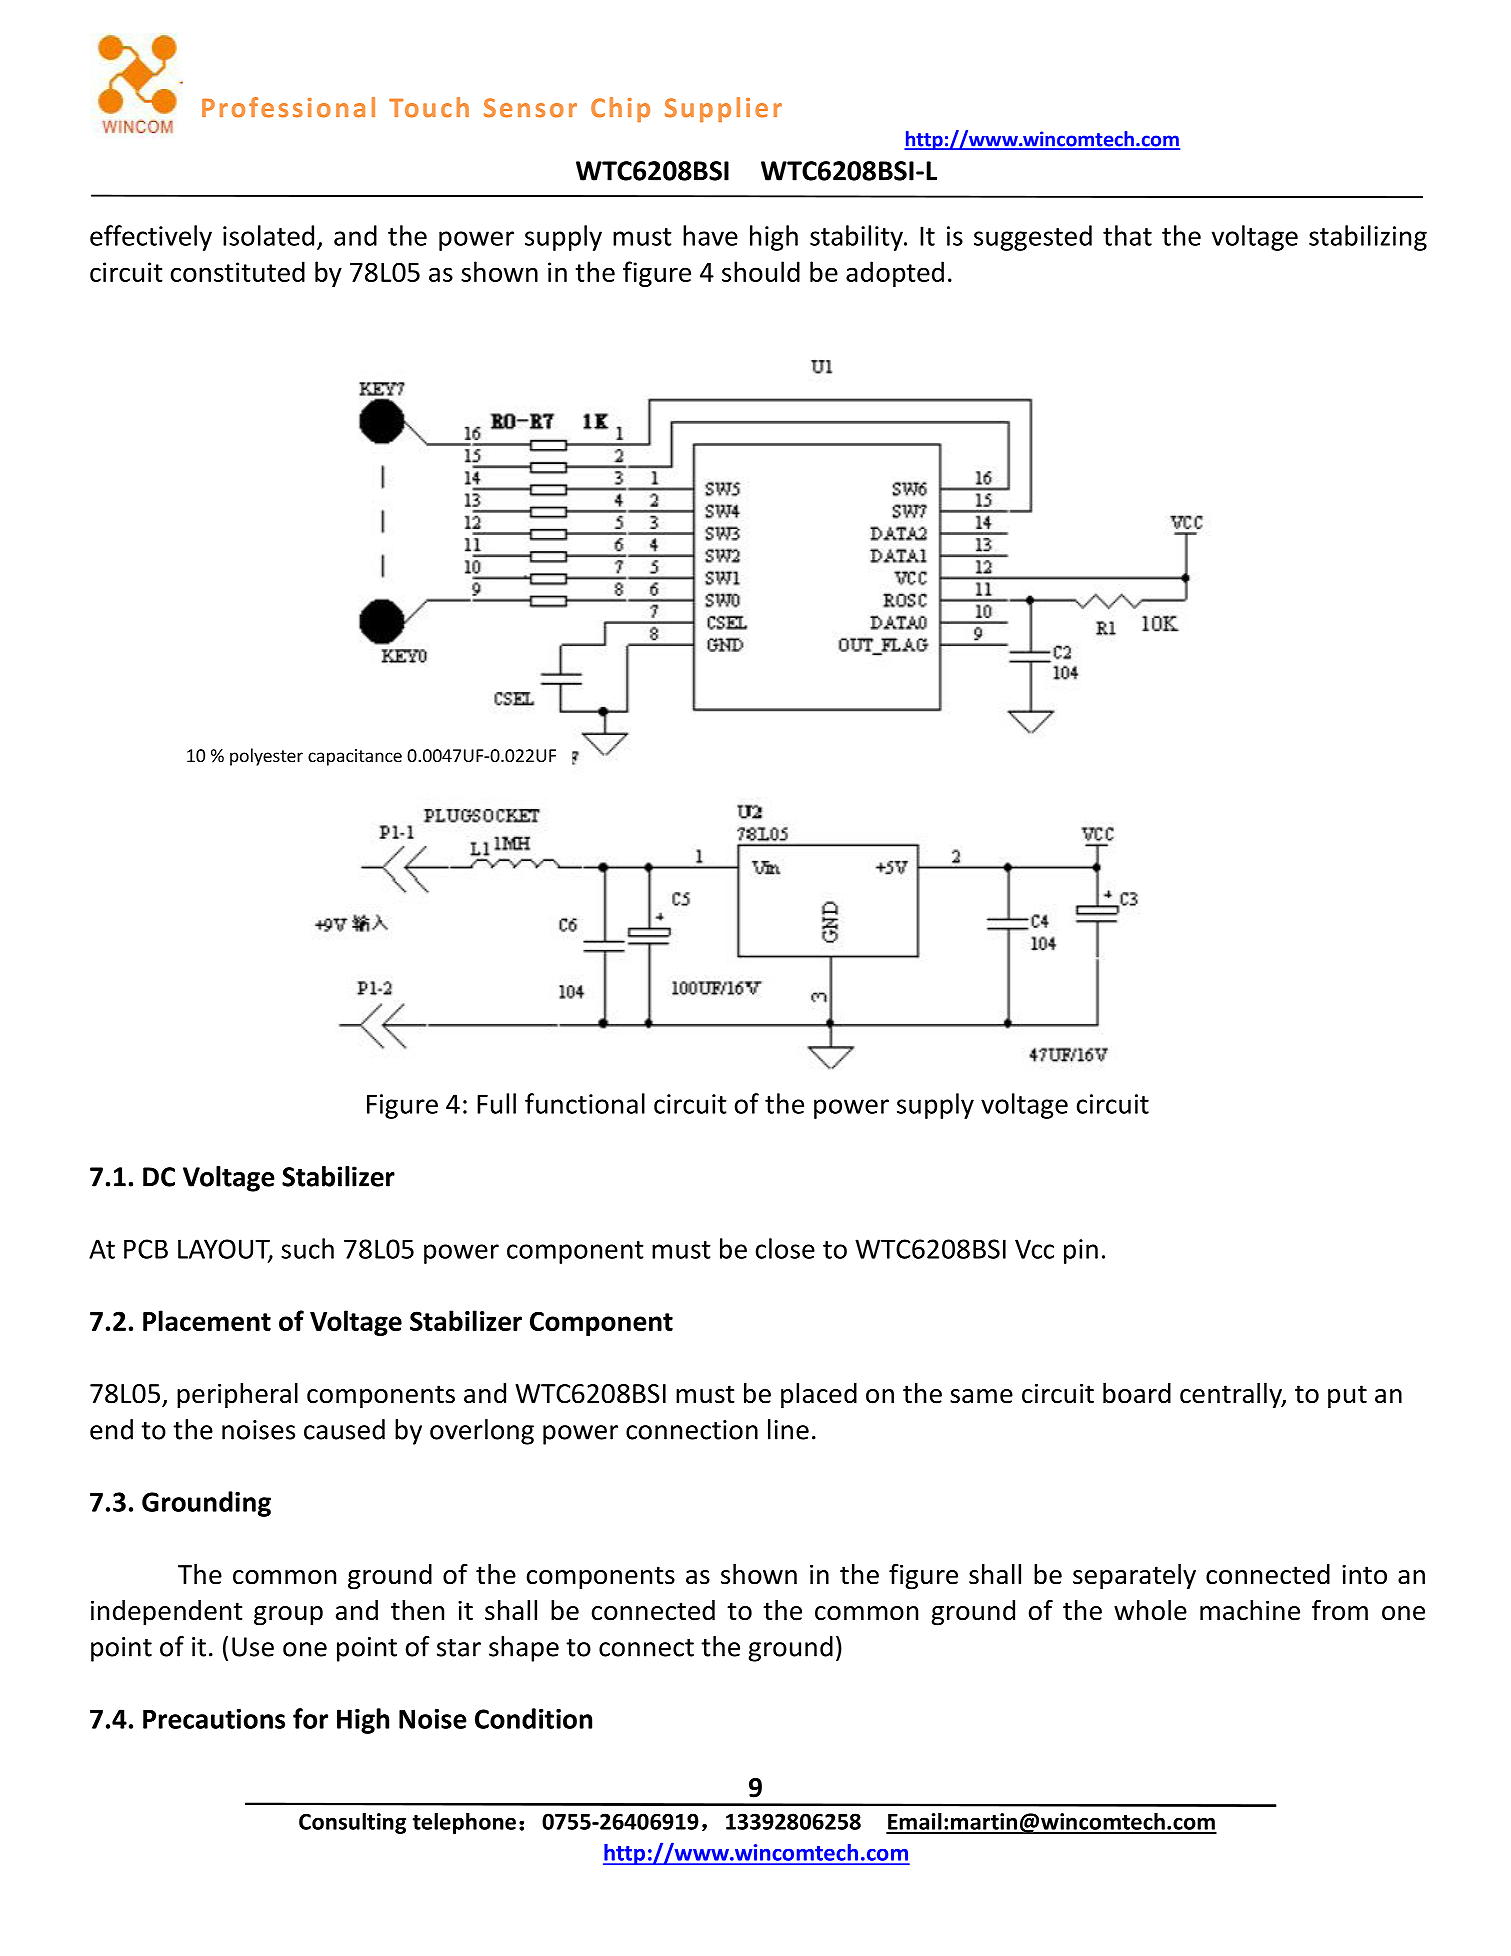 Image resolution: width=1511 pixels, height=1956 pixels. Describe the element at coordinates (585, 1103) in the screenshot. I see `functional` at that location.
